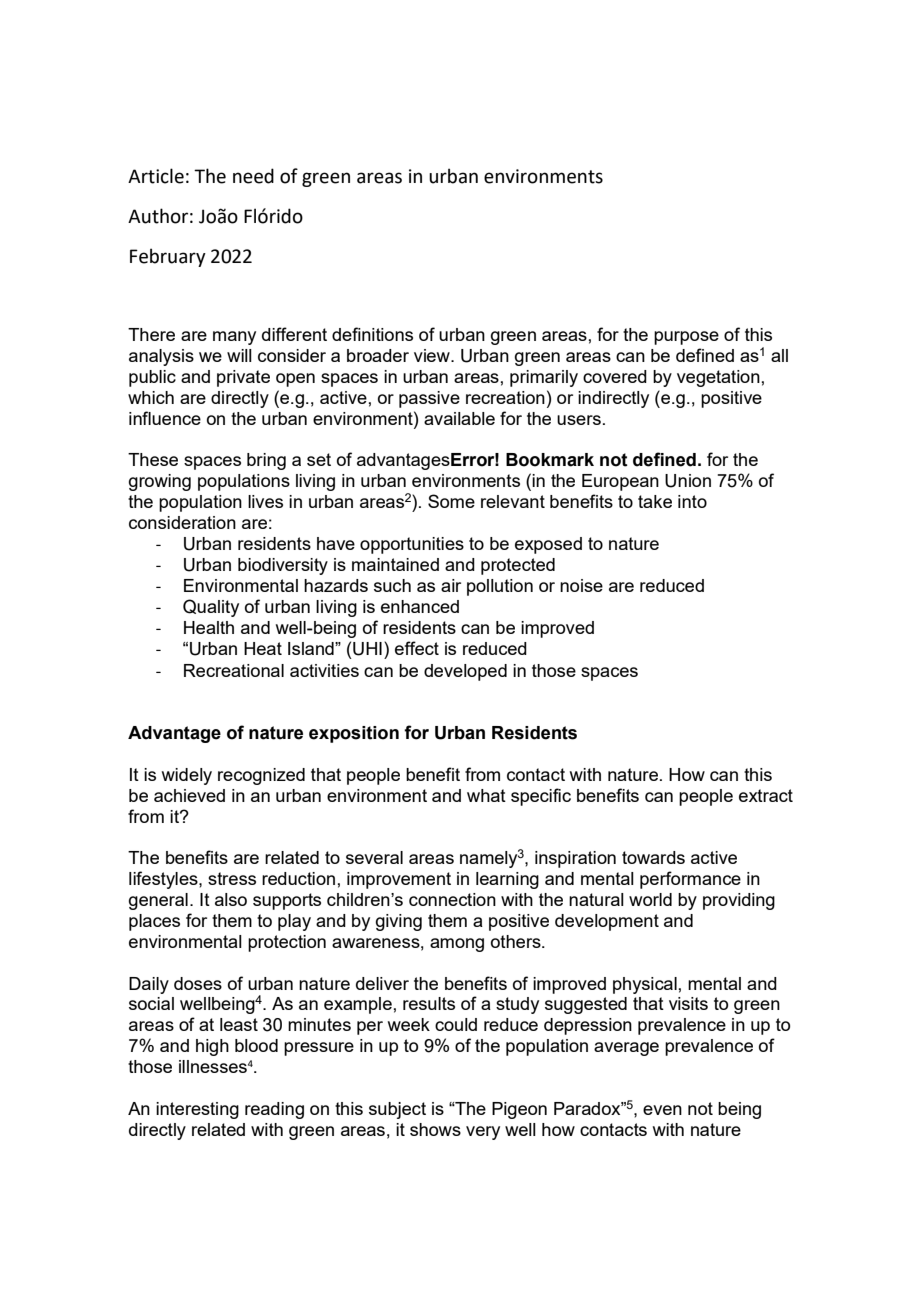 This document has width=924, height=1308. Describe the element at coordinates (372, 334) in the document. I see `definitions` at that location.
